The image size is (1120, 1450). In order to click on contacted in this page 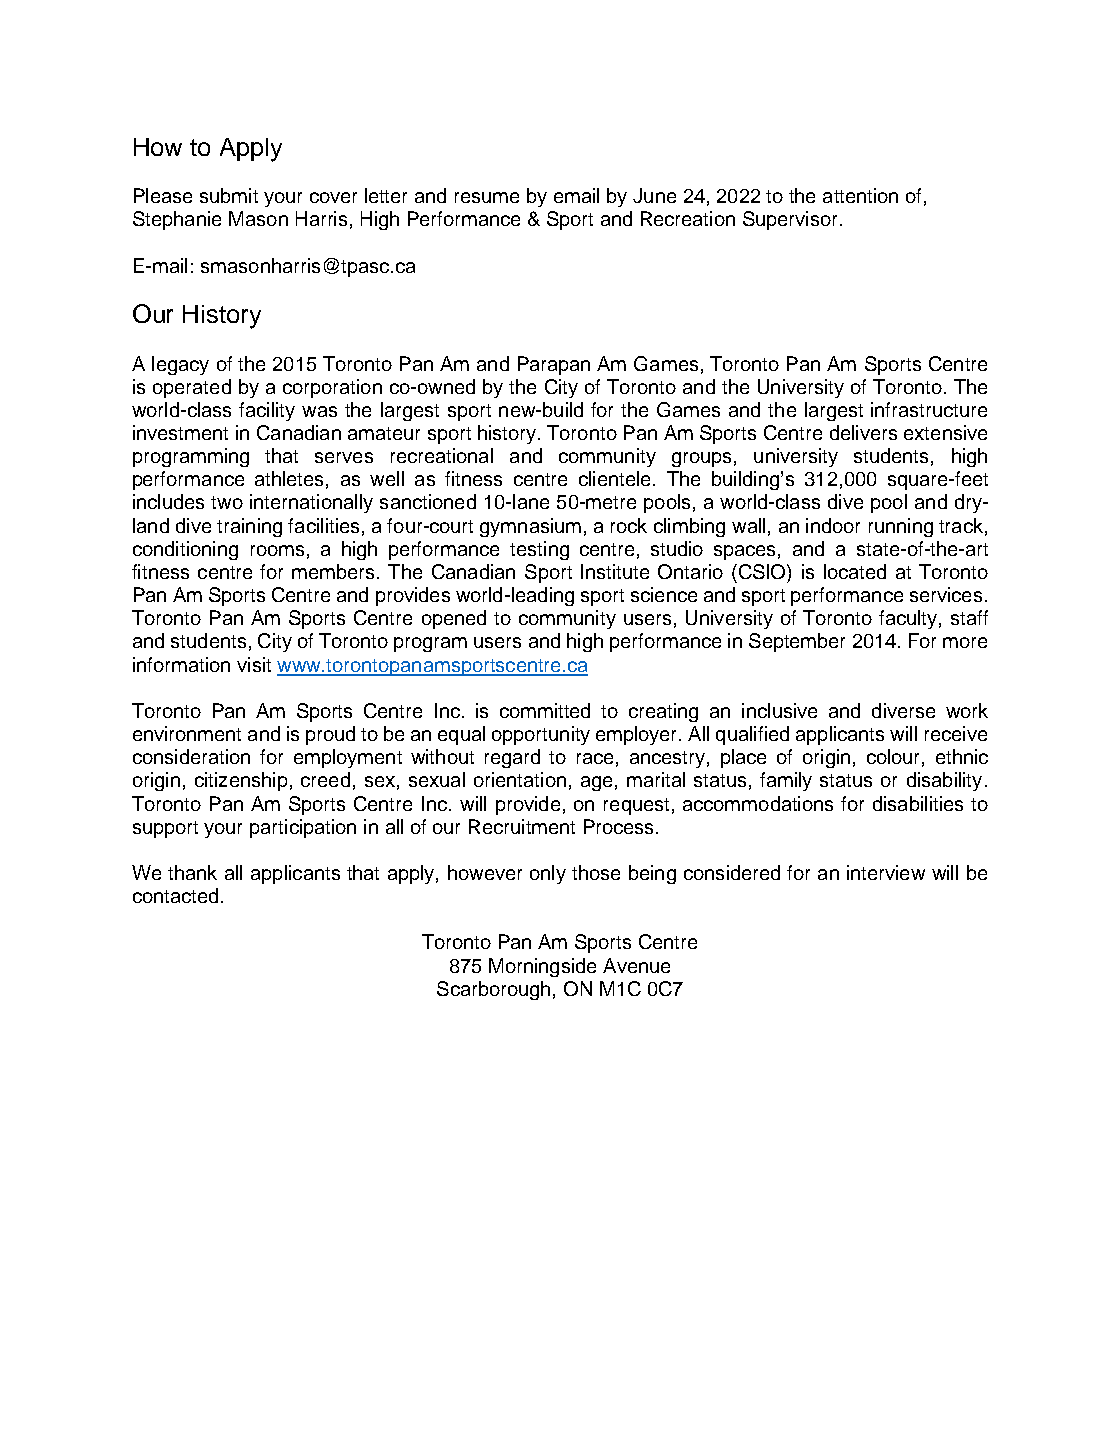, I will do `click(175, 895)`.
